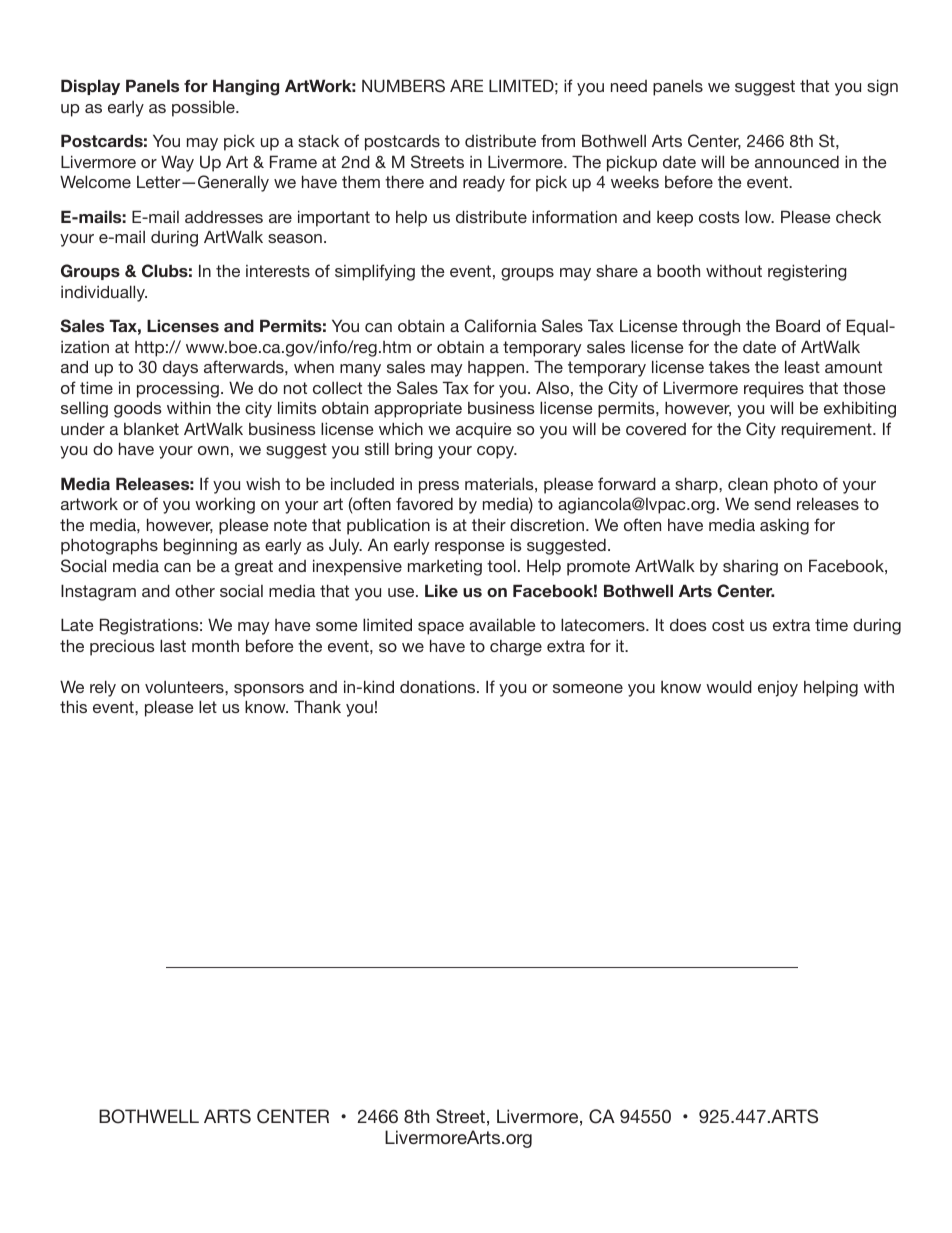  What do you see at coordinates (185, 687) in the image?
I see `volunteers` at bounding box center [185, 687].
